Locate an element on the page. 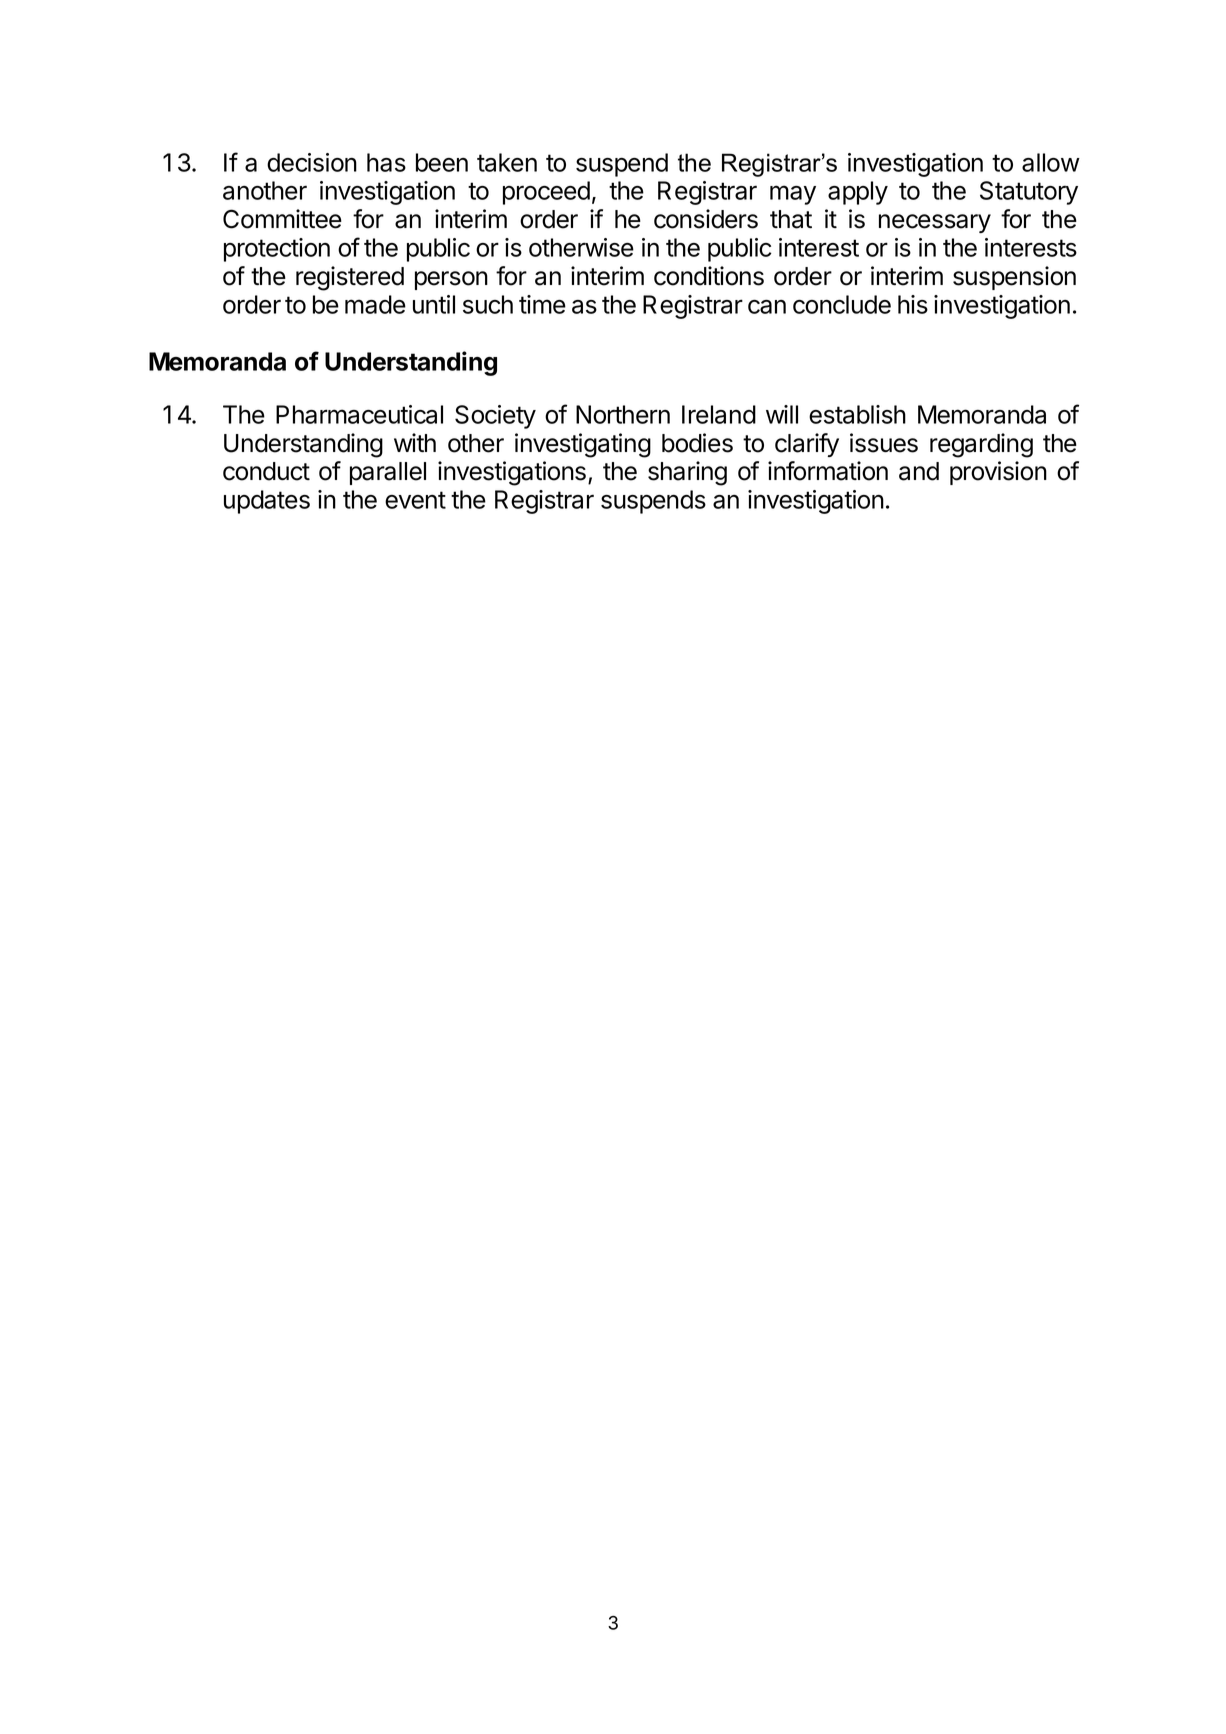  Pharmaceutical is located at coordinates (359, 414).
